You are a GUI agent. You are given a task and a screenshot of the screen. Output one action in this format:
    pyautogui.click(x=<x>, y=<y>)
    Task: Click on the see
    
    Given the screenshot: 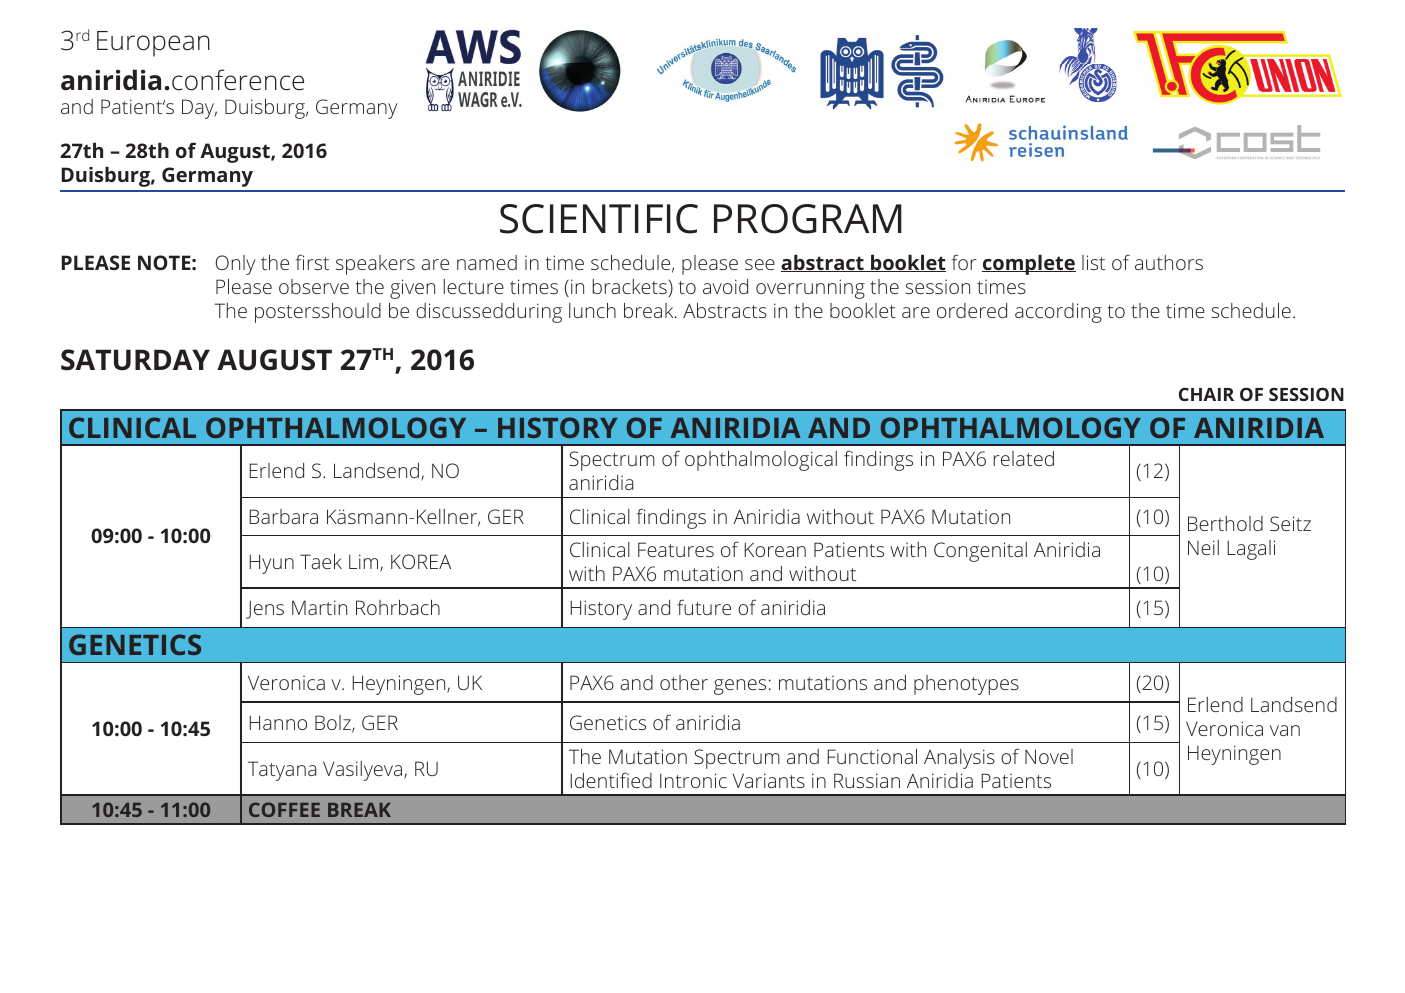 What is the action you would take?
    pyautogui.click(x=760, y=264)
